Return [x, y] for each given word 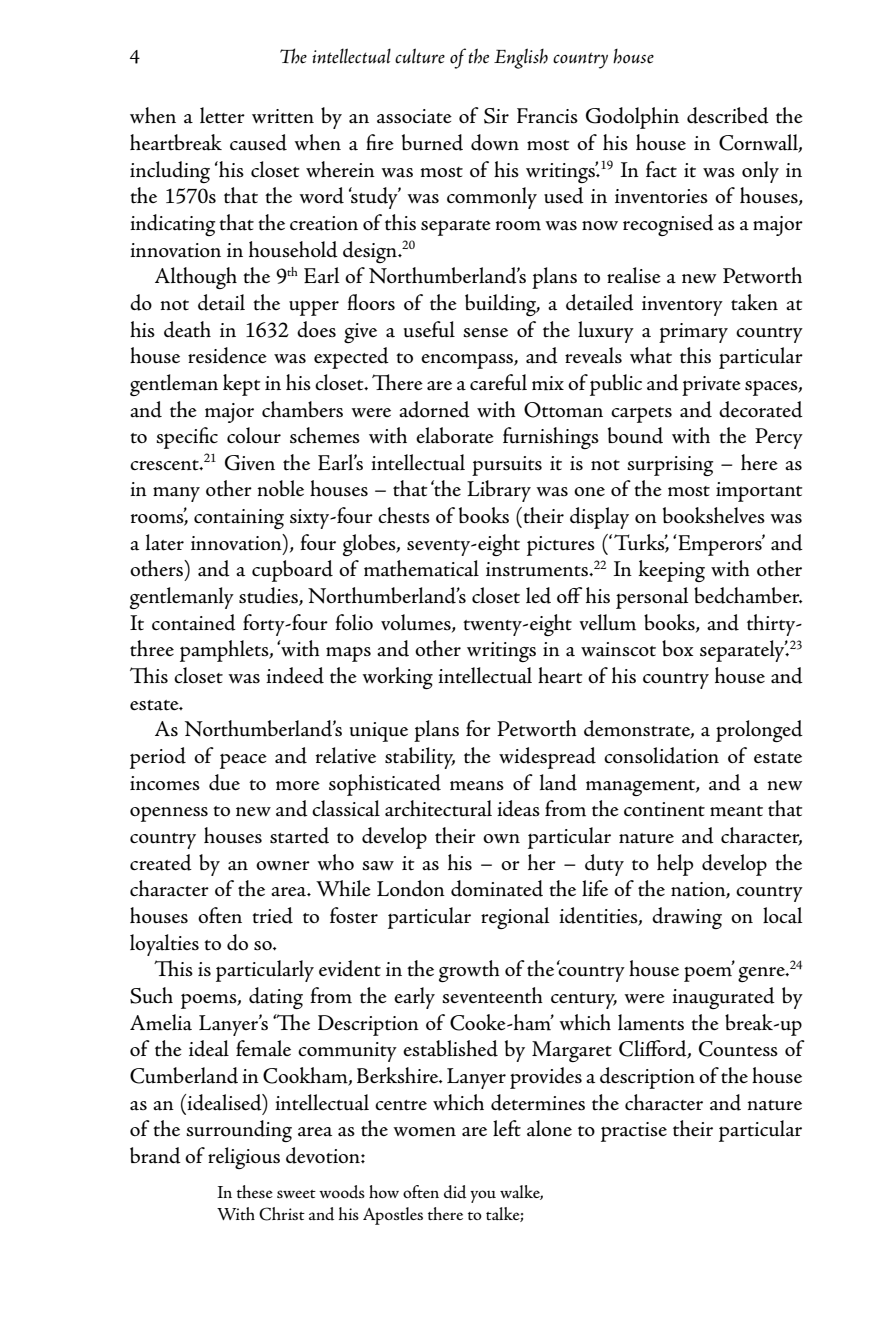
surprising [670, 466]
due [224, 782]
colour [254, 435]
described [728, 115]
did [455, 1192]
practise [634, 1132]
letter [222, 115]
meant [736, 811]
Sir [496, 116]
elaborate [455, 435]
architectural [438, 808]
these [255, 1191]
